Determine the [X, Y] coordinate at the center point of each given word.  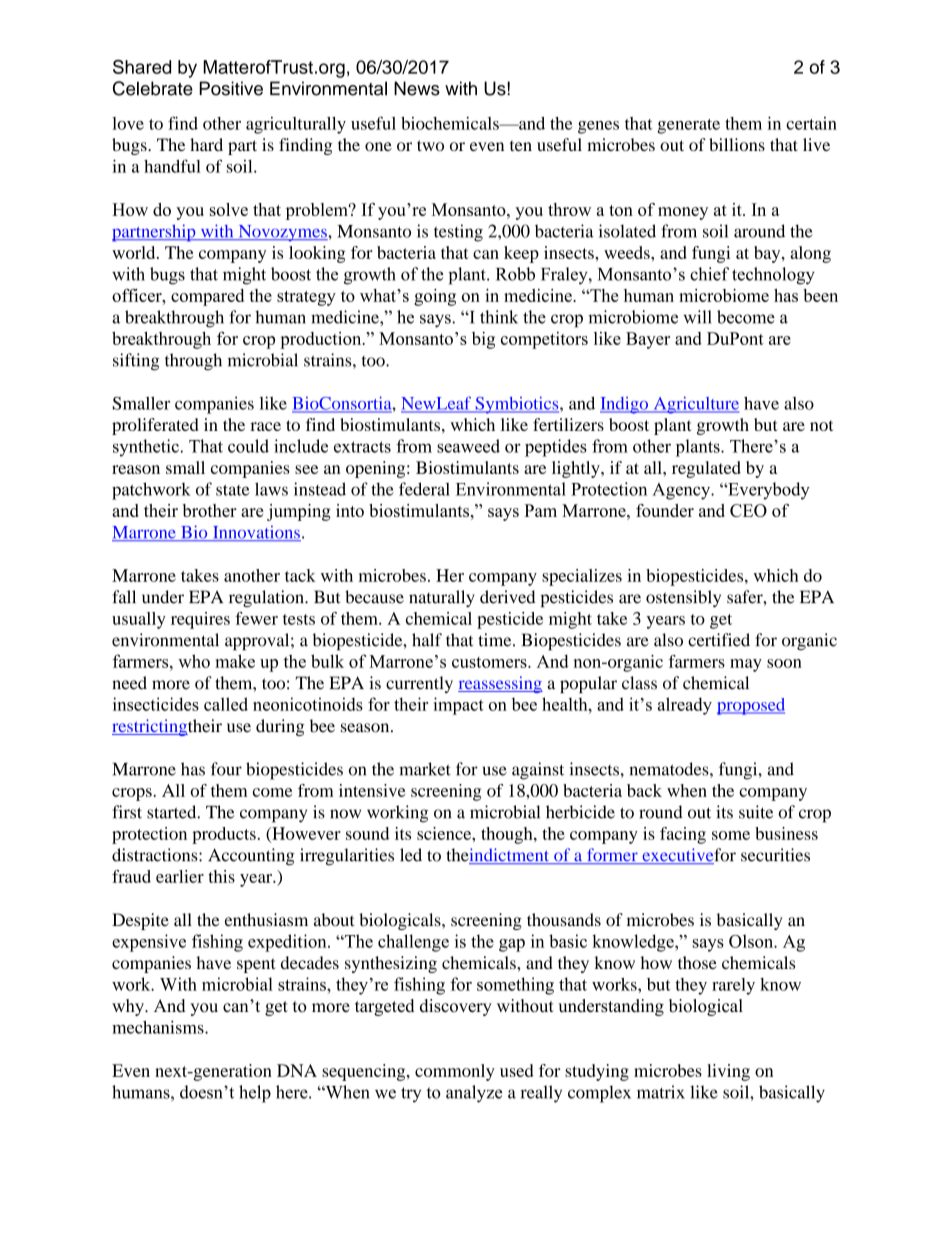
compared [207, 297]
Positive [231, 88]
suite [756, 812]
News [417, 88]
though [508, 835]
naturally [442, 598]
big [483, 340]
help [255, 1094]
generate [688, 126]
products [224, 835]
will [697, 317]
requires [200, 620]
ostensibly [683, 598]
